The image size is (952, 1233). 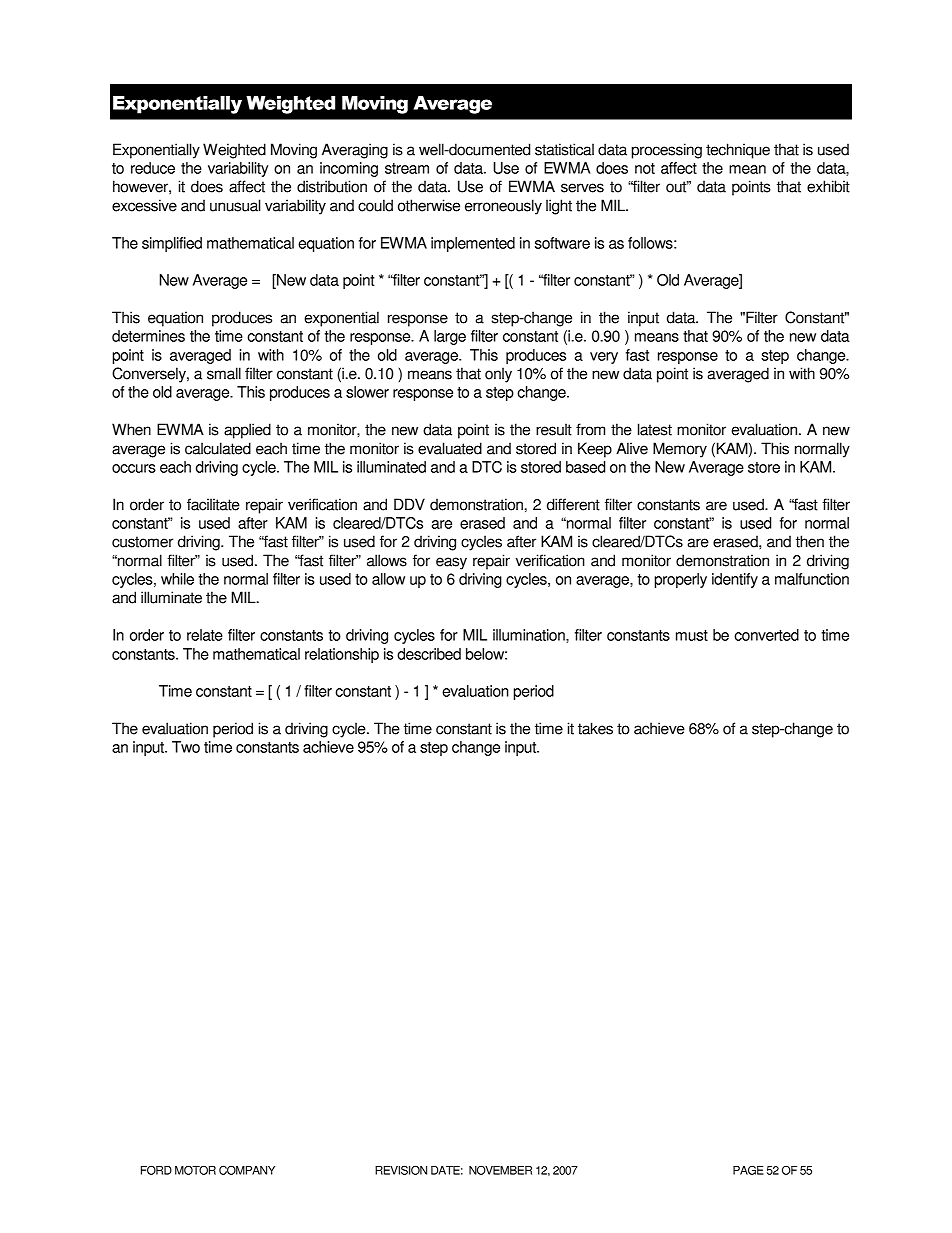 I want to click on NOVEMBER, so click(x=500, y=1170).
